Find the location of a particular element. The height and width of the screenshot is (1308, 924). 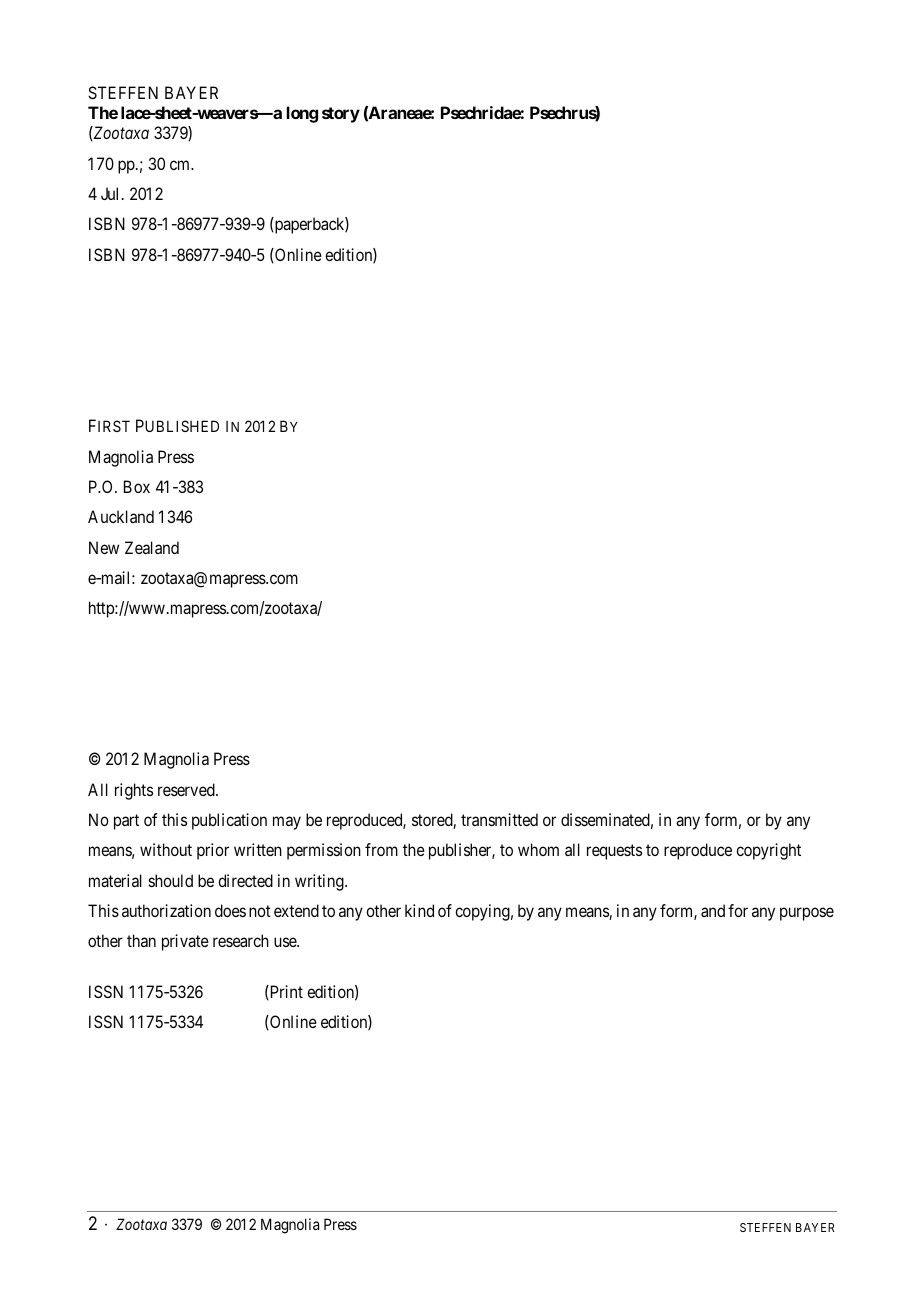

Jul is located at coordinates (112, 193).
